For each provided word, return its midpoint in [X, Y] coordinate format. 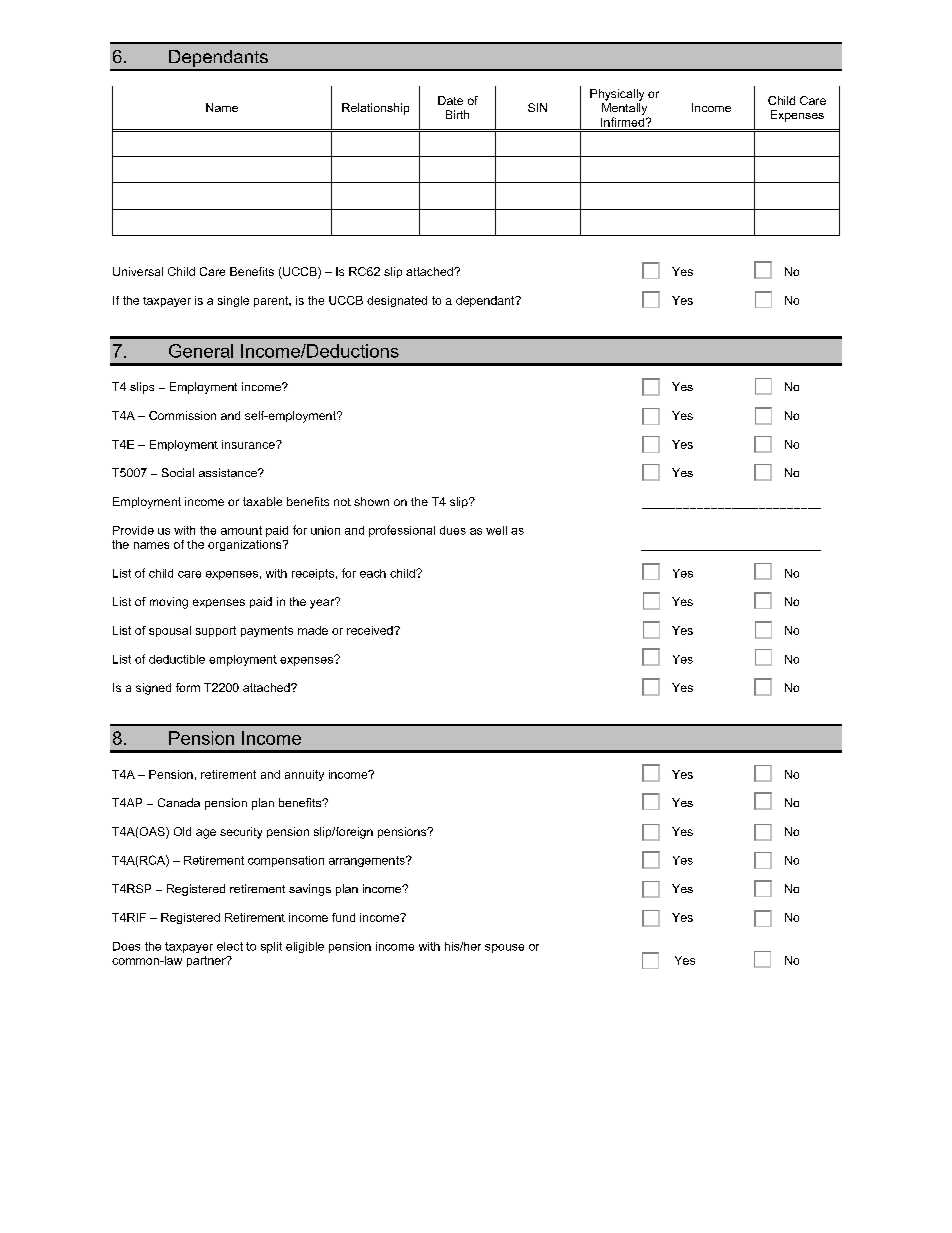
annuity [304, 775]
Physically [617, 95]
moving [169, 603]
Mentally [624, 109]
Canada [179, 802]
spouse [504, 948]
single [233, 301]
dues [453, 530]
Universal [138, 271]
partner [207, 961]
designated [397, 301]
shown [371, 501]
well [496, 530]
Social [178, 472]
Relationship [375, 109]
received [371, 630]
